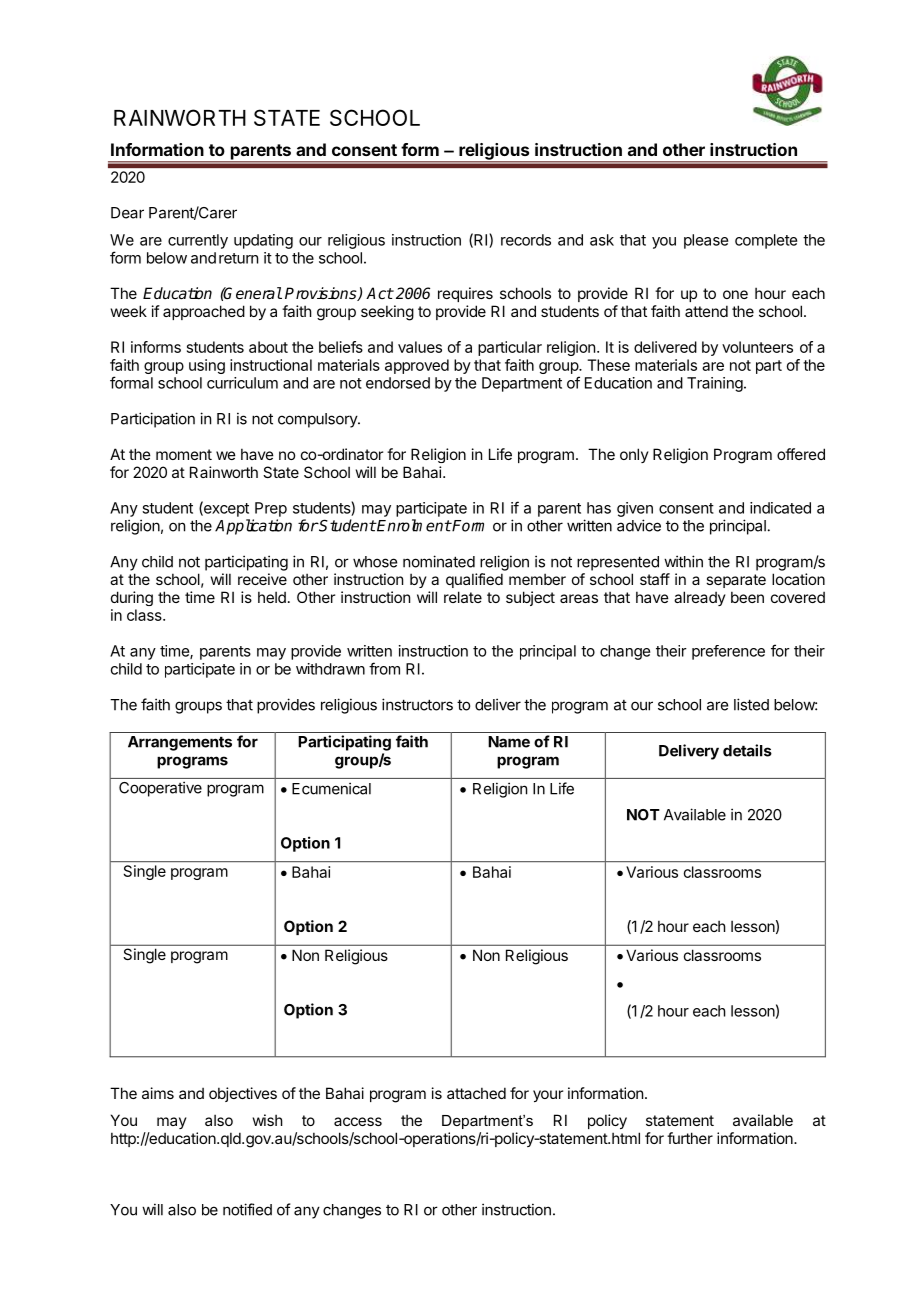  Describe the element at coordinates (476, 1093) in the page. I see `attached` at that location.
